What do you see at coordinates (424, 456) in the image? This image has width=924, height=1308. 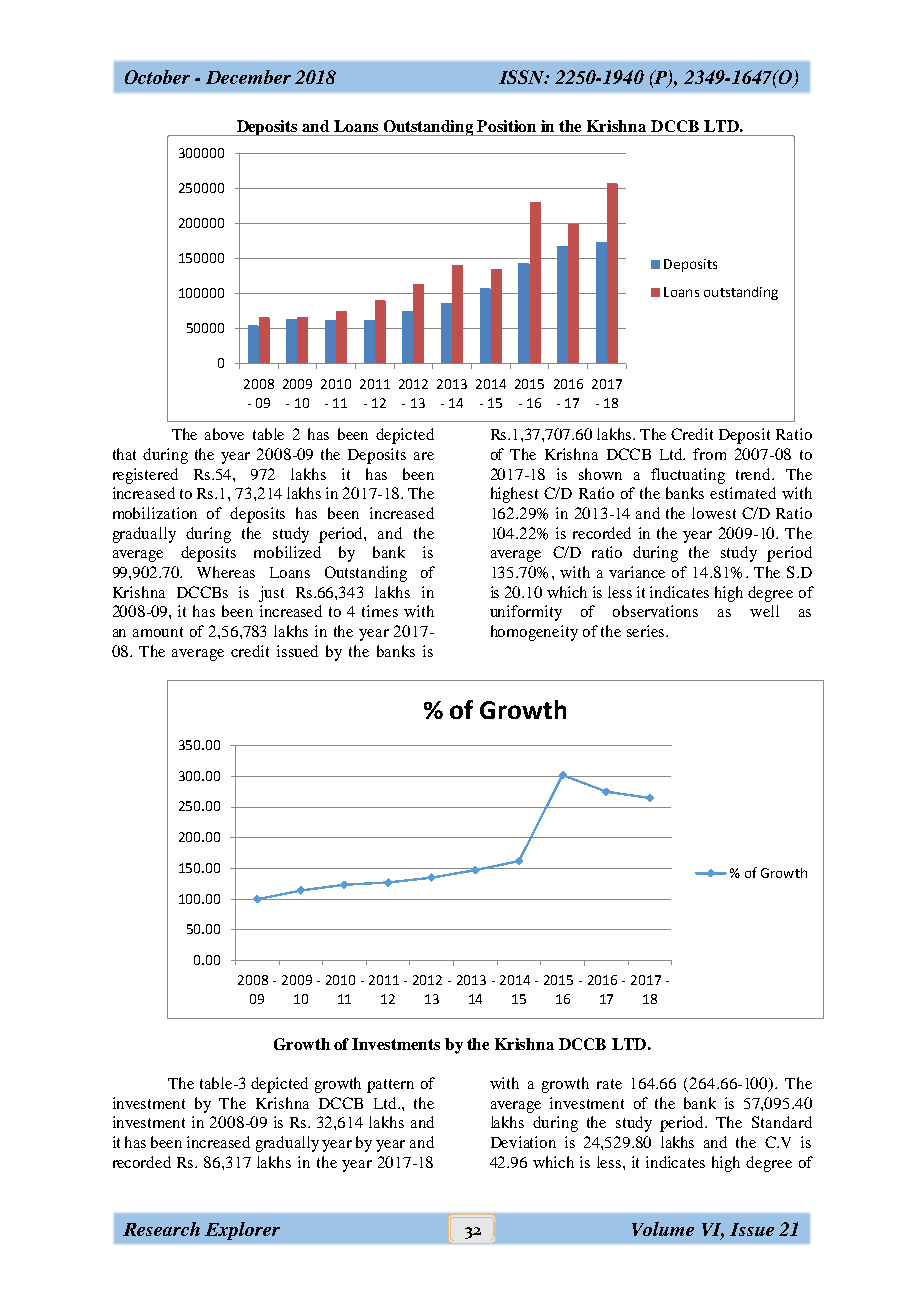 I see `are` at bounding box center [424, 456].
